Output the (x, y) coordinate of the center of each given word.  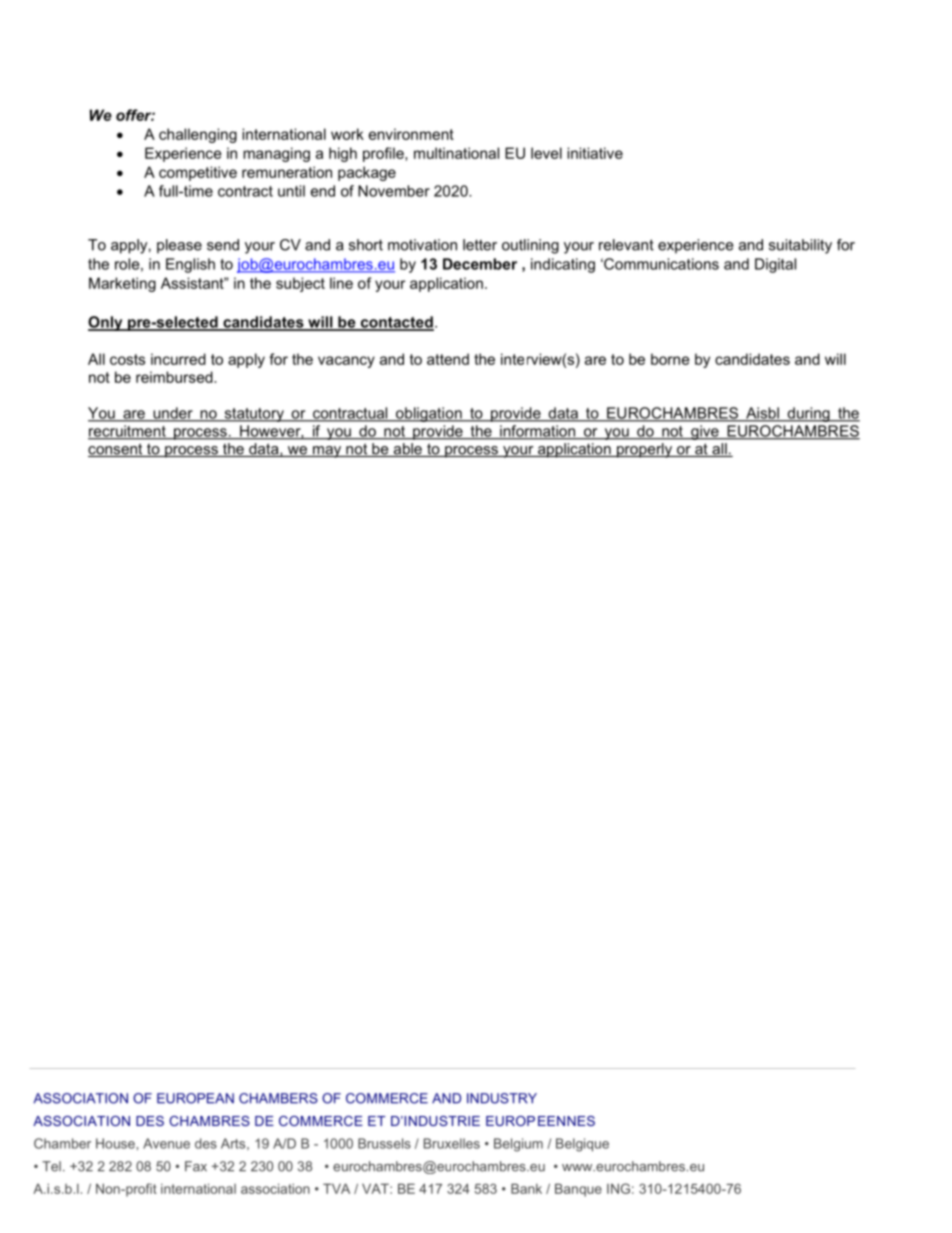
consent (116, 450)
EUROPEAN (195, 1098)
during (808, 414)
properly (645, 450)
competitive (198, 173)
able (407, 450)
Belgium (518, 1145)
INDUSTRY (502, 1098)
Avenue (166, 1143)
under (173, 414)
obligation (429, 414)
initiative (595, 153)
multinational (456, 153)
